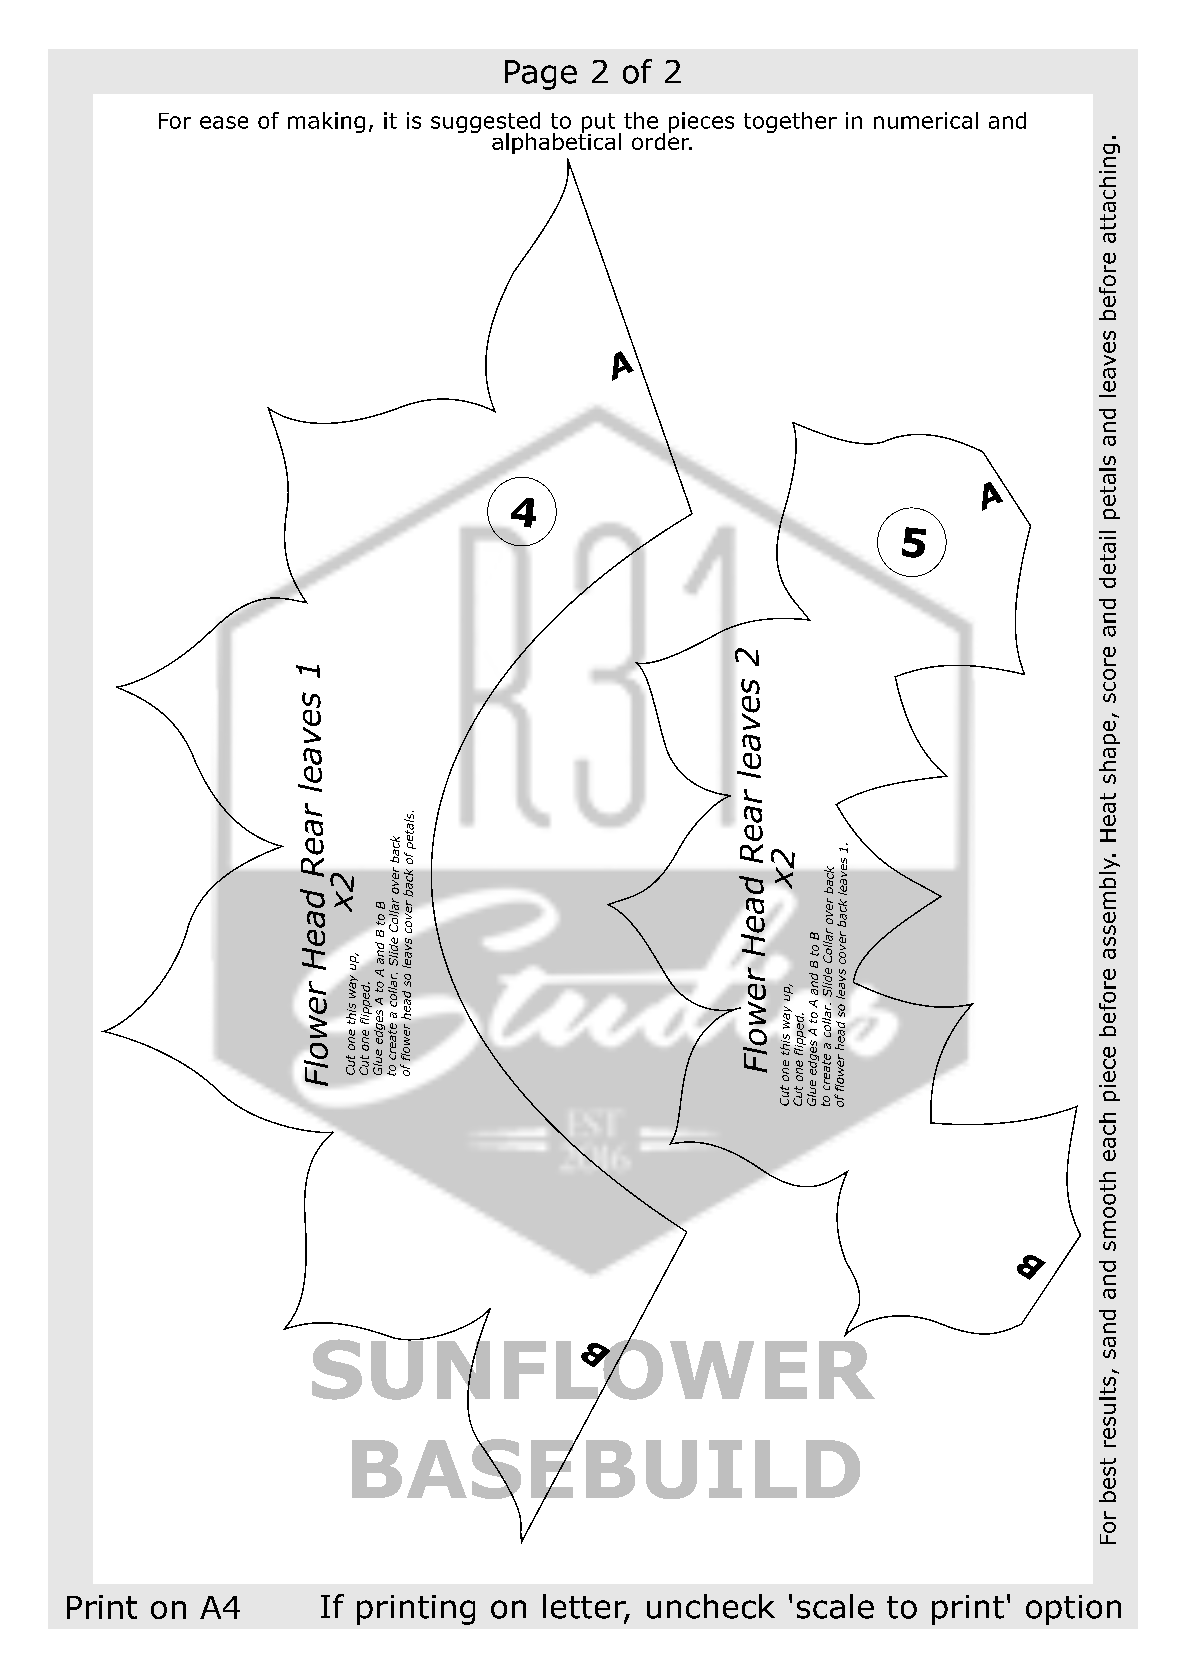 This image has width=1186, height=1678. What do you see at coordinates (556, 142) in the image?
I see `alphabetical` at bounding box center [556, 142].
